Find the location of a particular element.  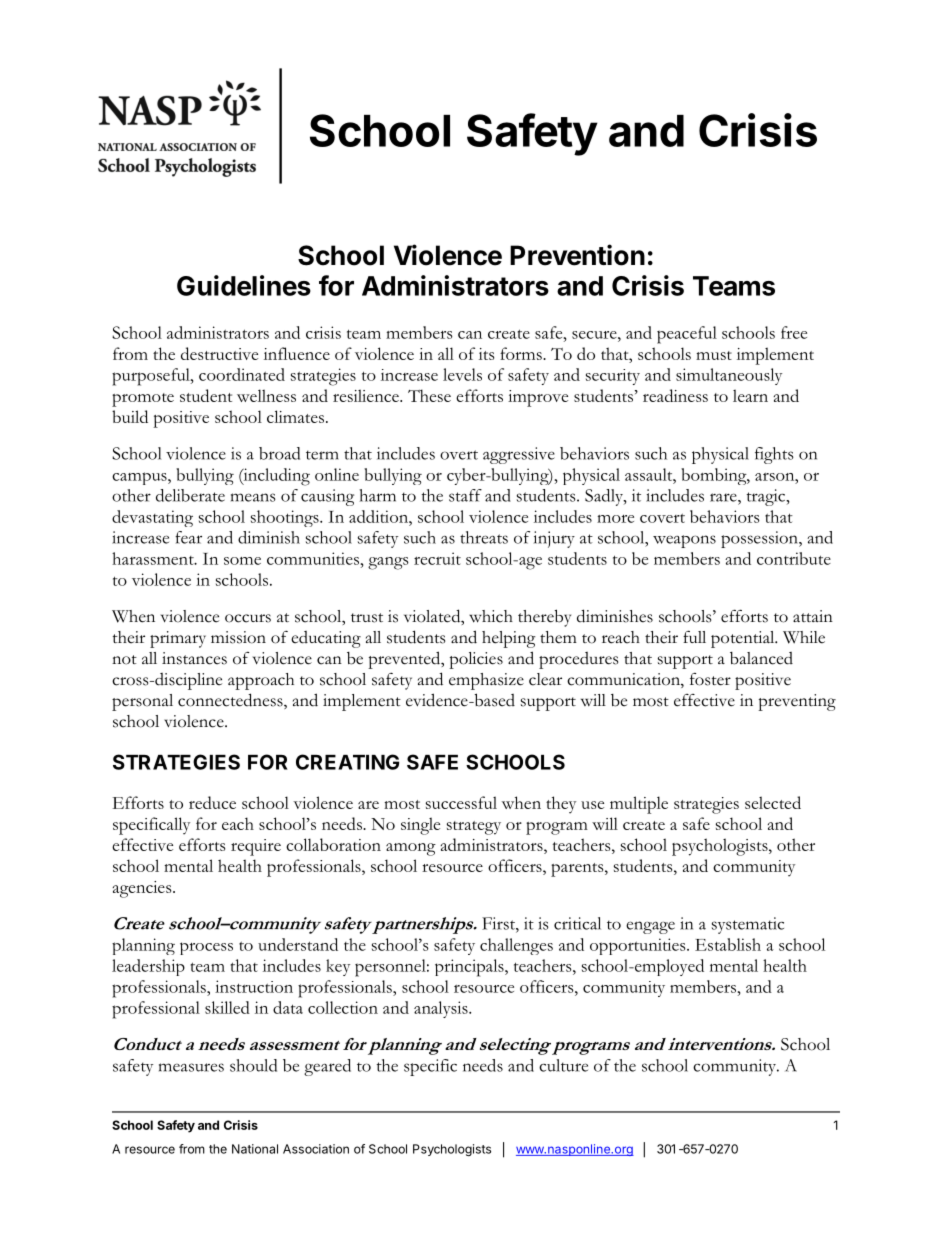

systematic is located at coordinates (748, 925).
